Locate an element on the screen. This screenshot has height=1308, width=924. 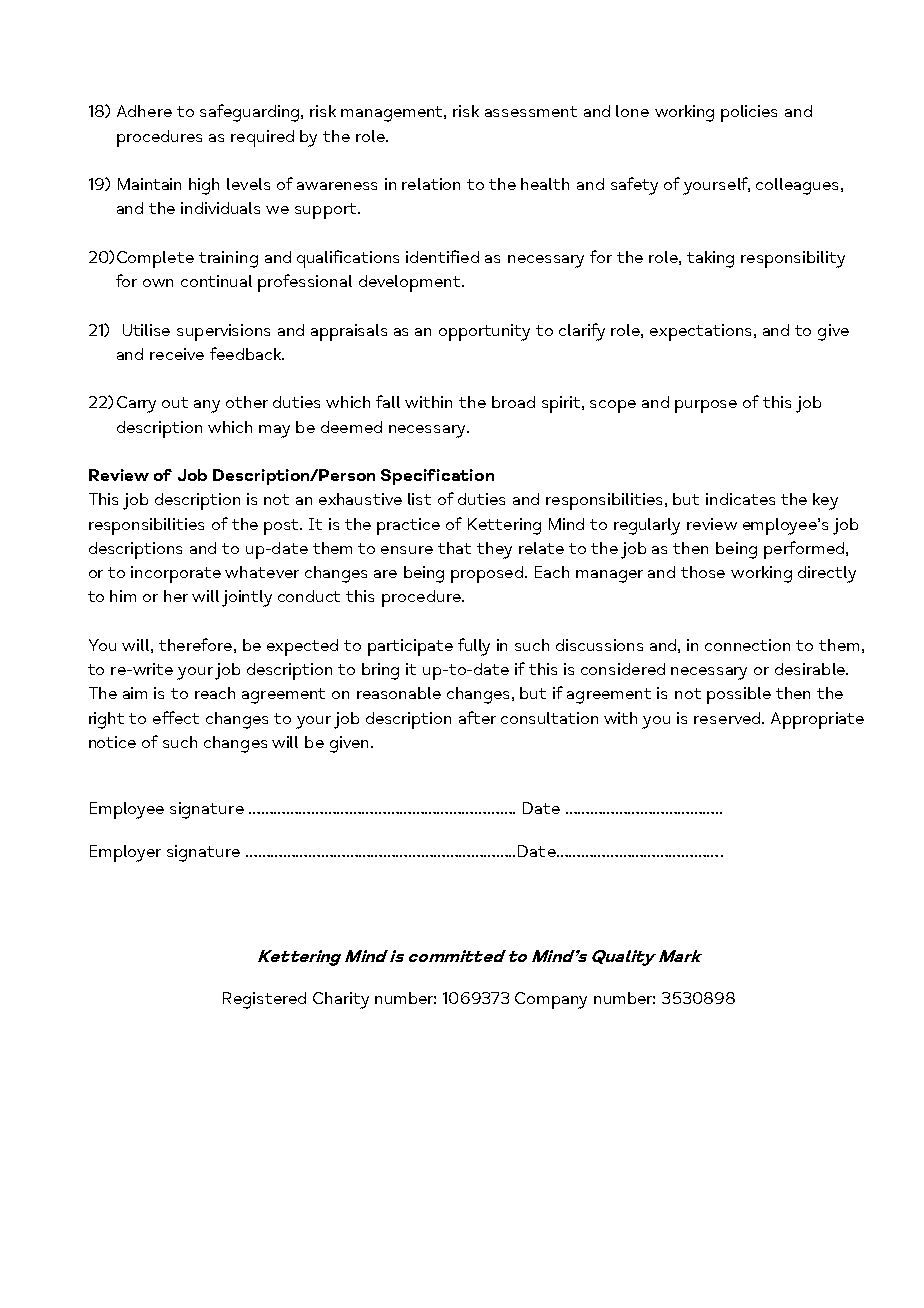
assessment is located at coordinates (531, 111).
